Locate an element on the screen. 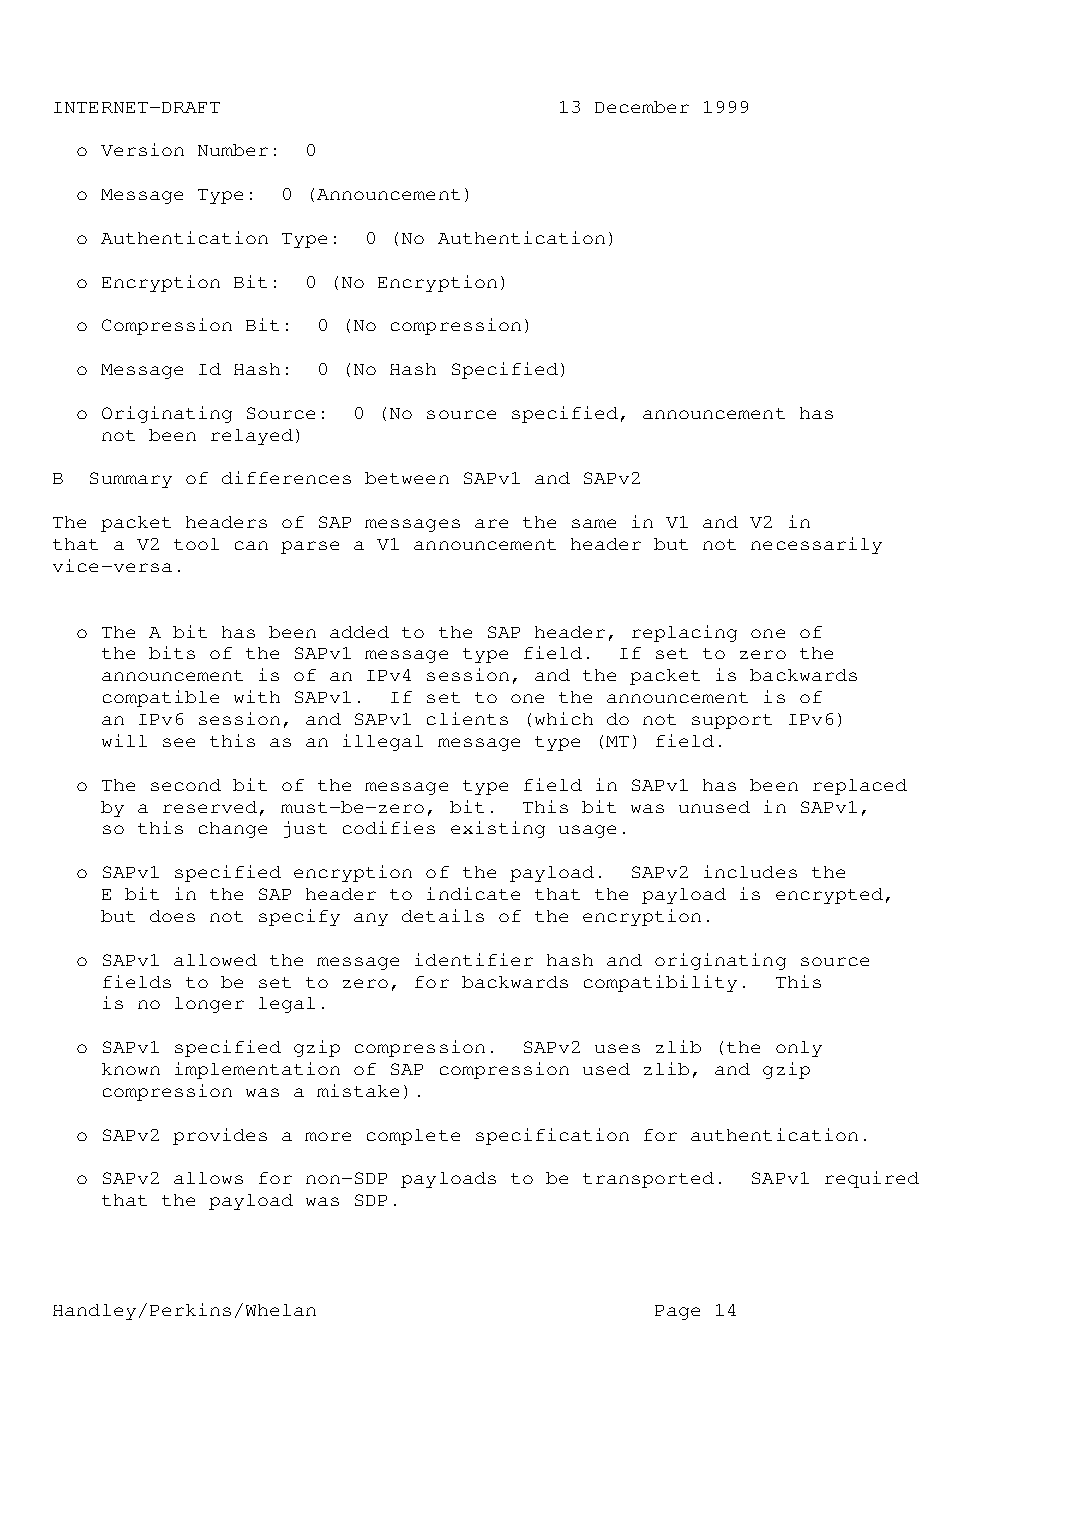  with is located at coordinates (257, 696).
